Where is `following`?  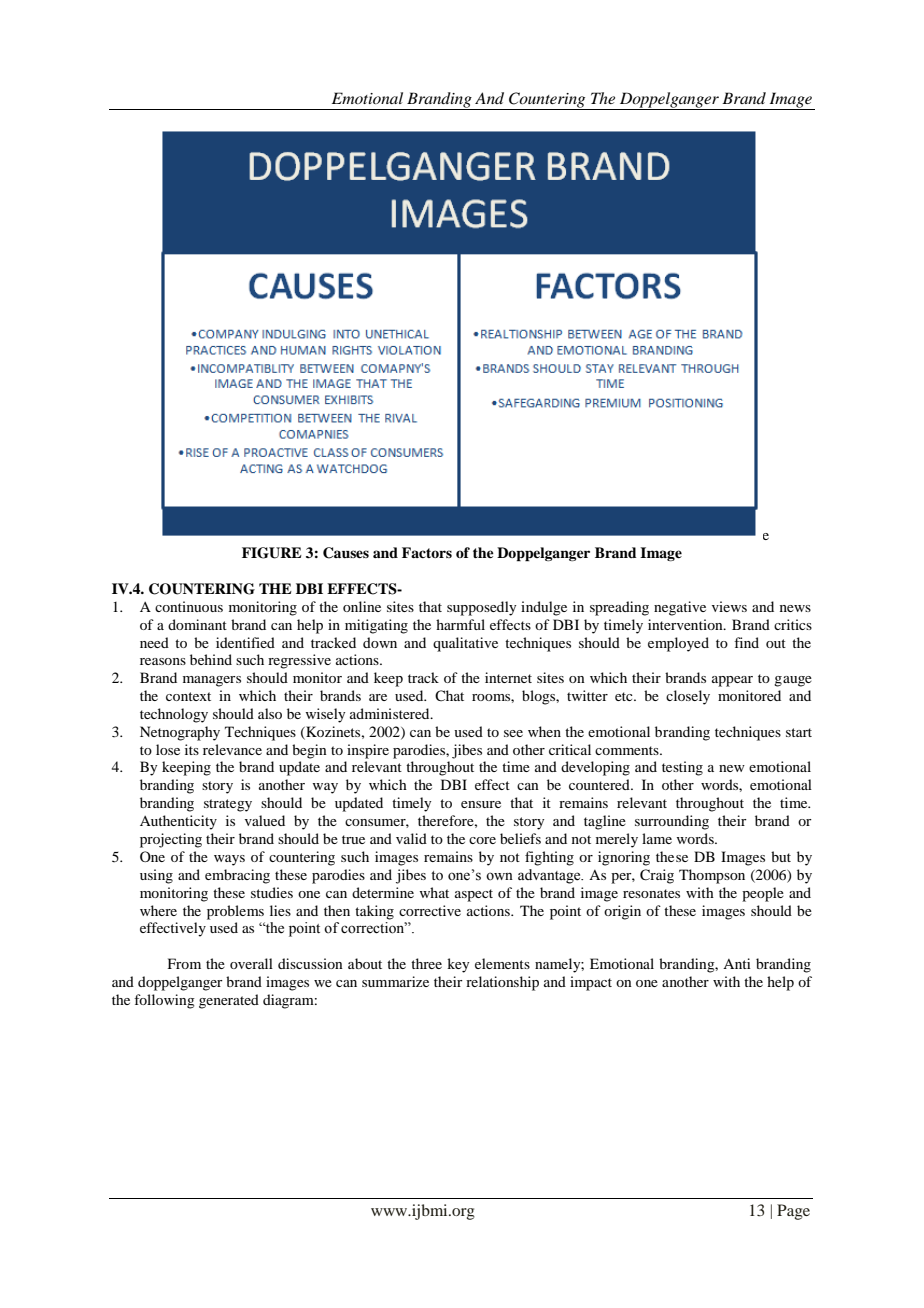 following is located at coordinates (164, 1001).
